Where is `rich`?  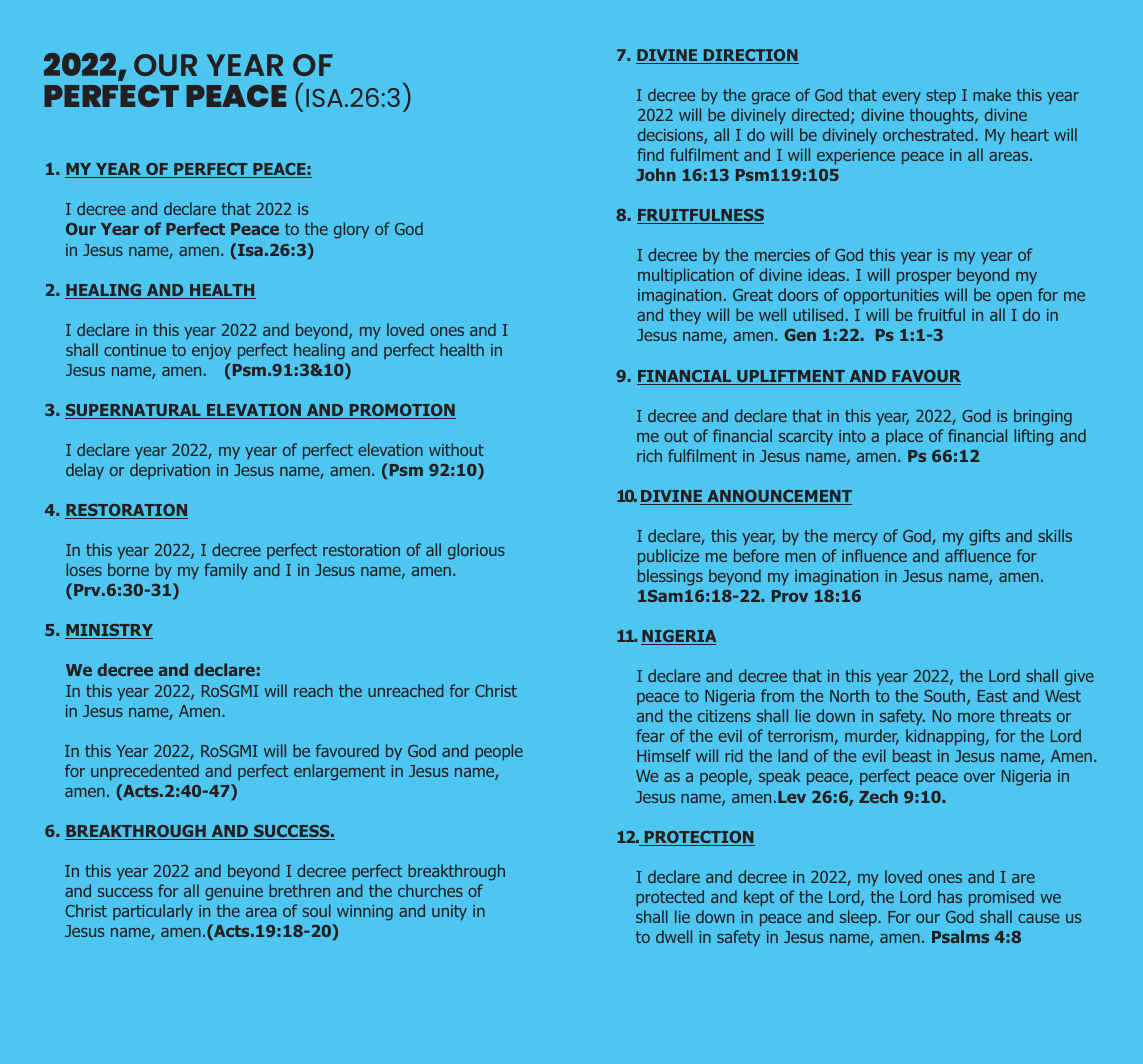
rich is located at coordinates (649, 455).
